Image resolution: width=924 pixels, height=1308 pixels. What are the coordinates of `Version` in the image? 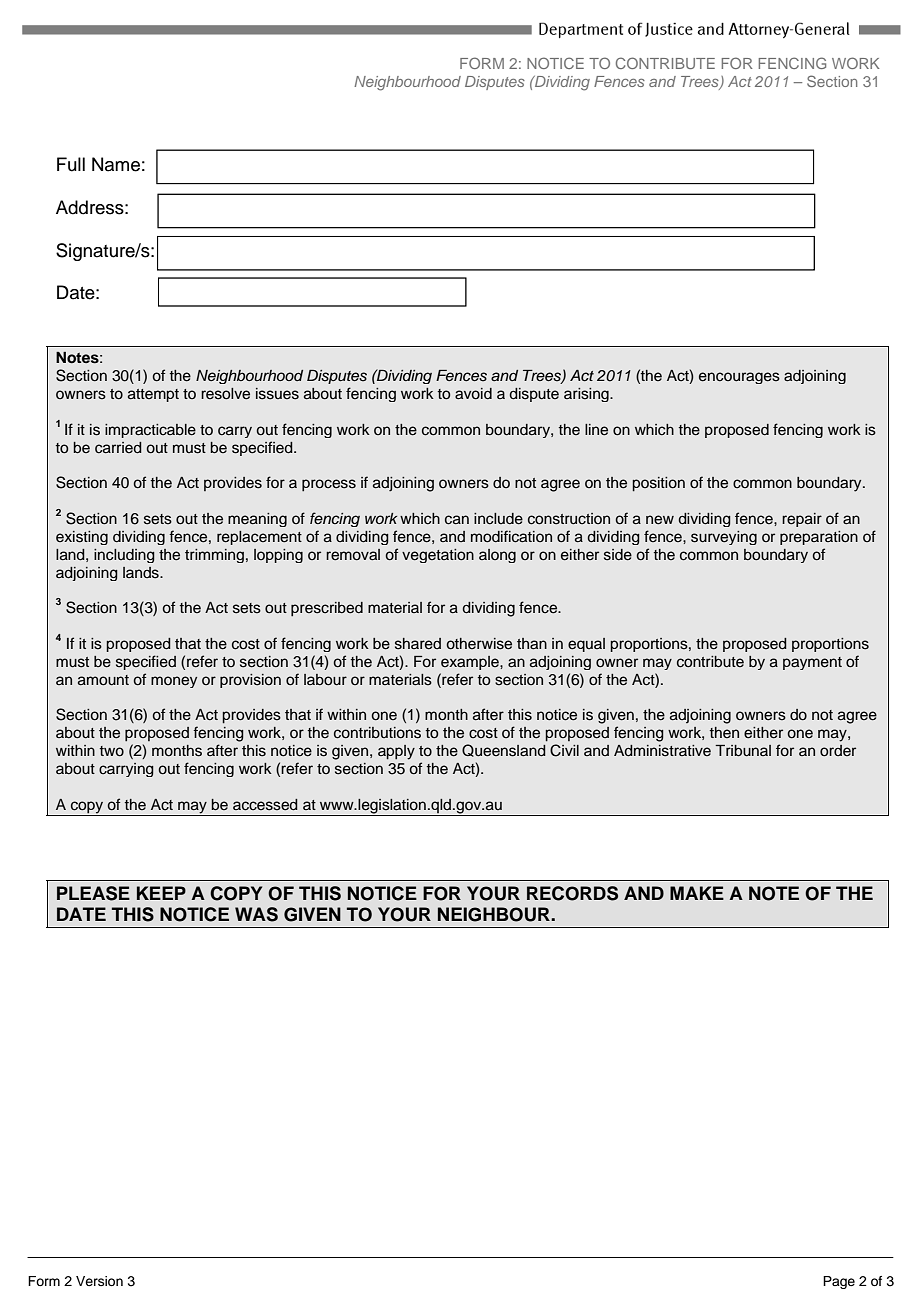 It's located at (99, 1281).
